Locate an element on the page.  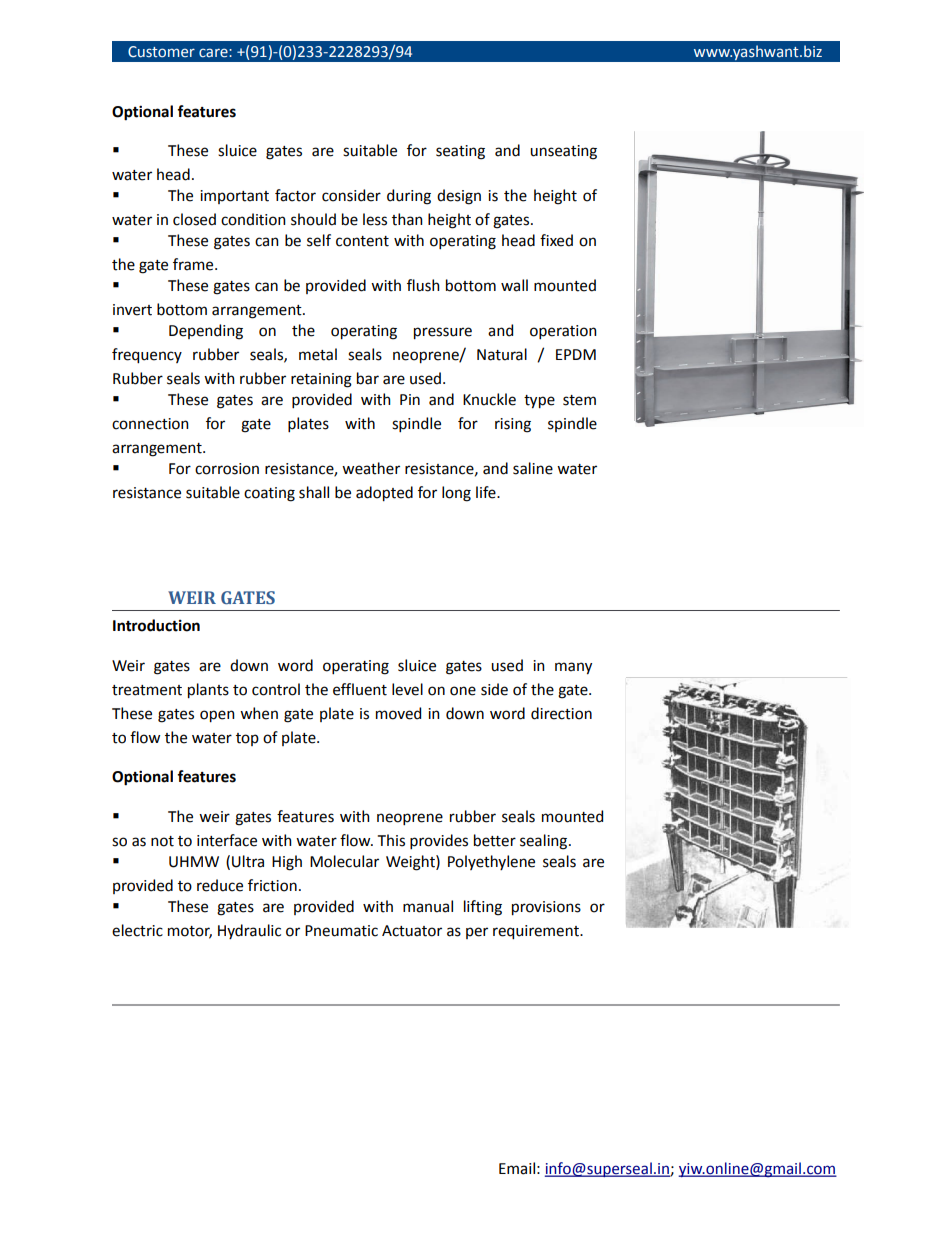
Customer is located at coordinates (161, 52).
